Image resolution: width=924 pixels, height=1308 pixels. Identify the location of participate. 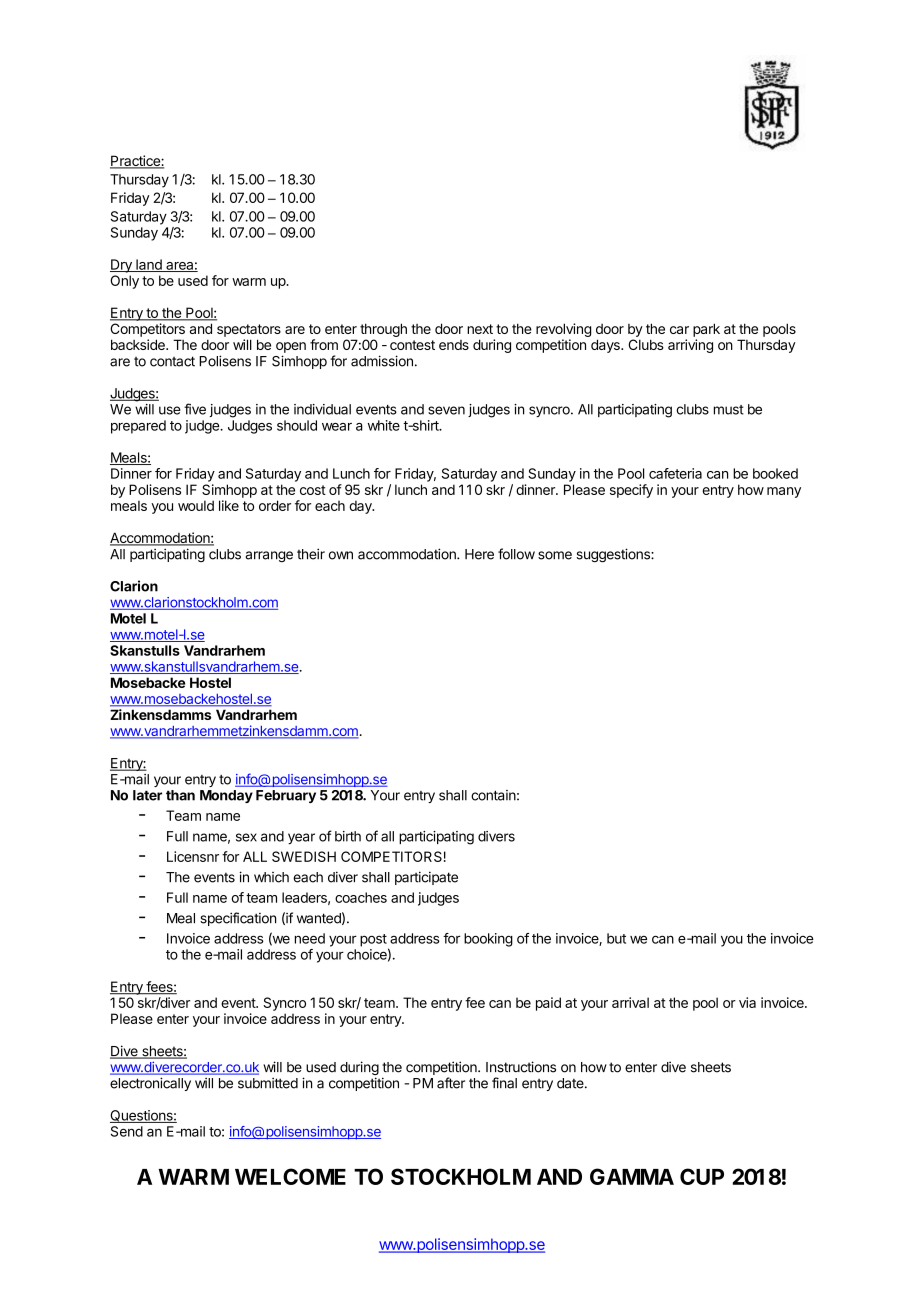
(426, 878).
